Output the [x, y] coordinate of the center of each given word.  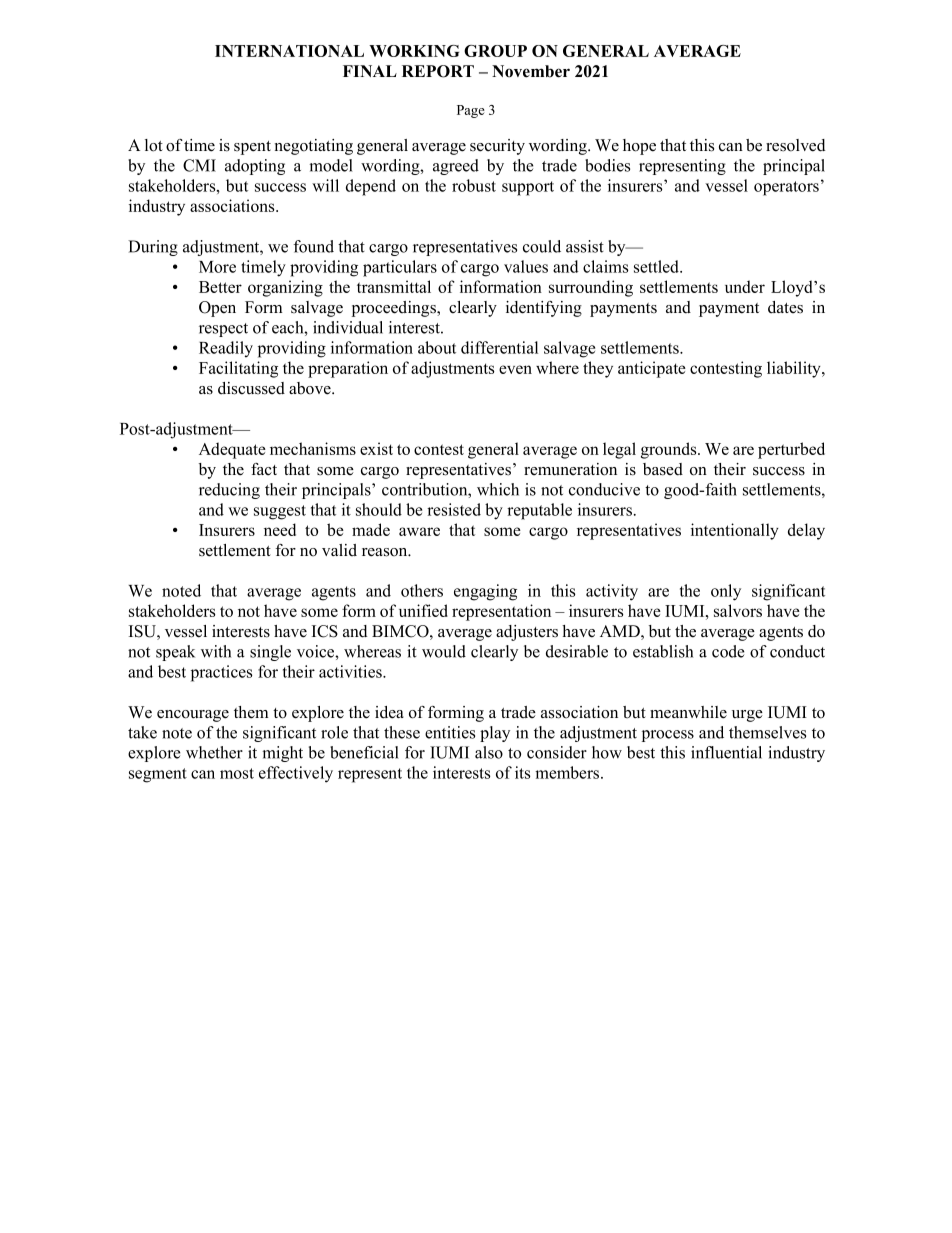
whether [214, 752]
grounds [670, 450]
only [726, 592]
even [515, 369]
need [280, 529]
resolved [795, 145]
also [489, 752]
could [542, 246]
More [217, 267]
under [745, 286]
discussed [251, 388]
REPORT [438, 71]
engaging [485, 592]
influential [726, 752]
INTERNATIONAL [289, 51]
